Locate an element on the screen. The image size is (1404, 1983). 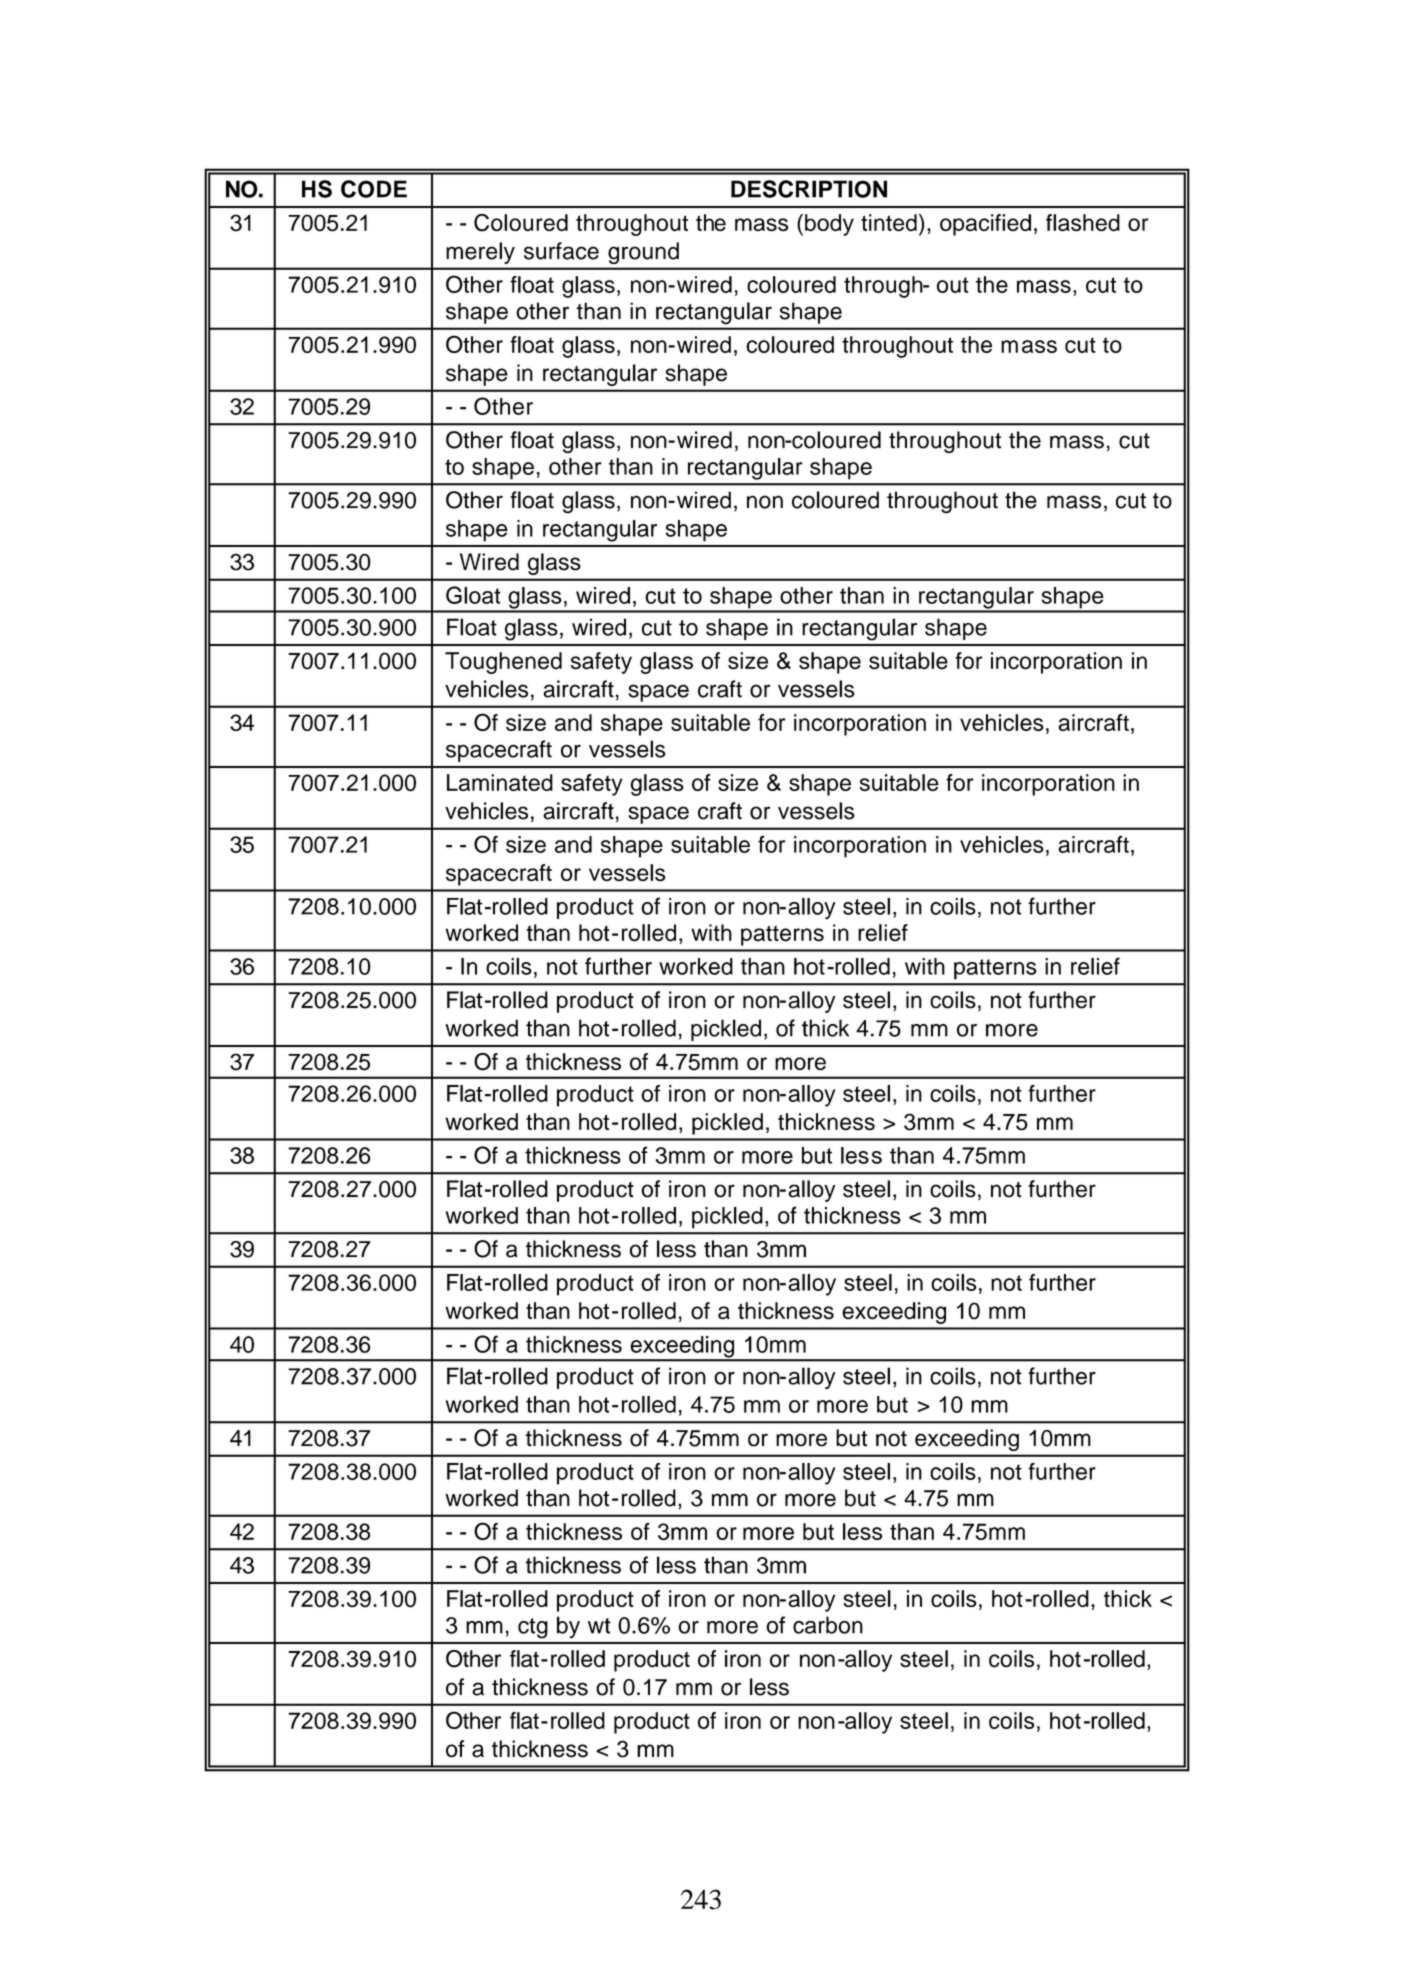
ctg is located at coordinates (533, 1628).
